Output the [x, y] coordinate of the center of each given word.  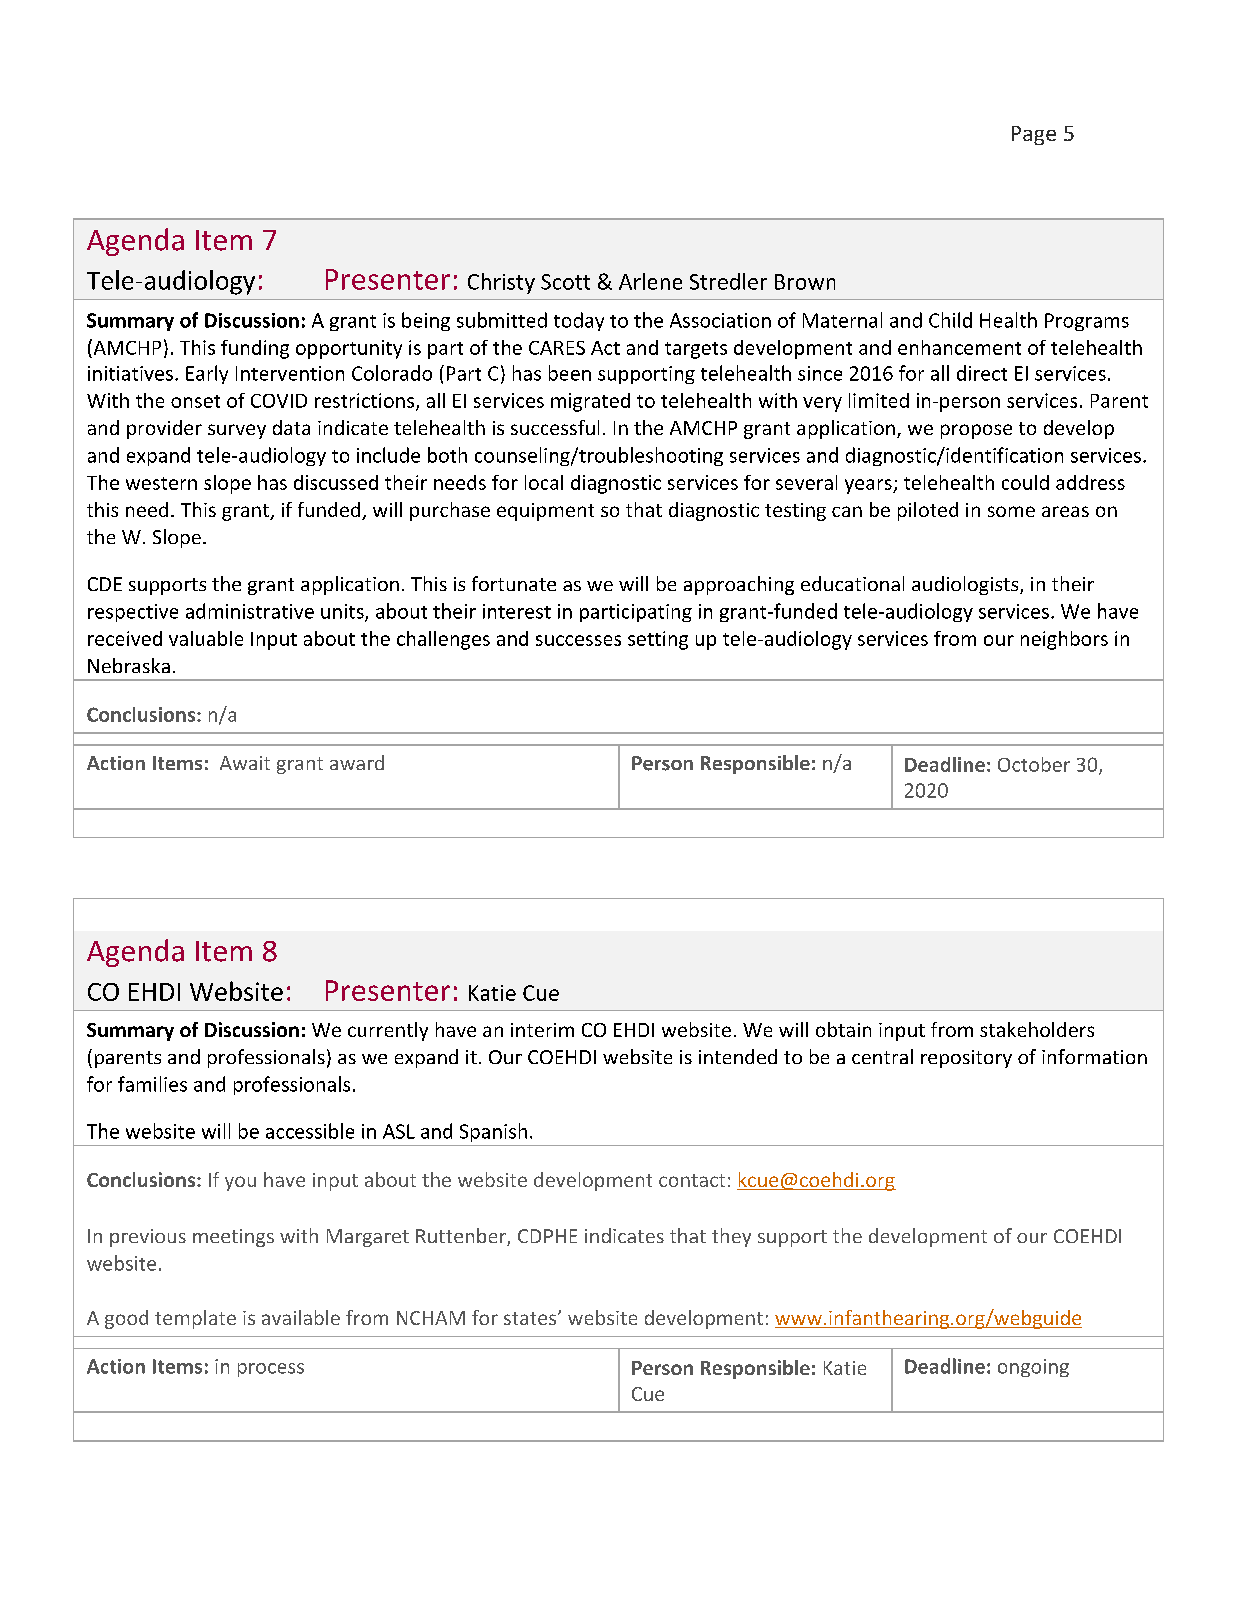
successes [578, 640]
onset [195, 401]
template [195, 1319]
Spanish [493, 1132]
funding [255, 349]
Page [1034, 135]
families [152, 1084]
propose [976, 431]
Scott [565, 282]
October [1034, 764]
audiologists [966, 585]
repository [966, 1059]
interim [542, 1030]
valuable [206, 638]
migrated [590, 402]
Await [245, 763]
